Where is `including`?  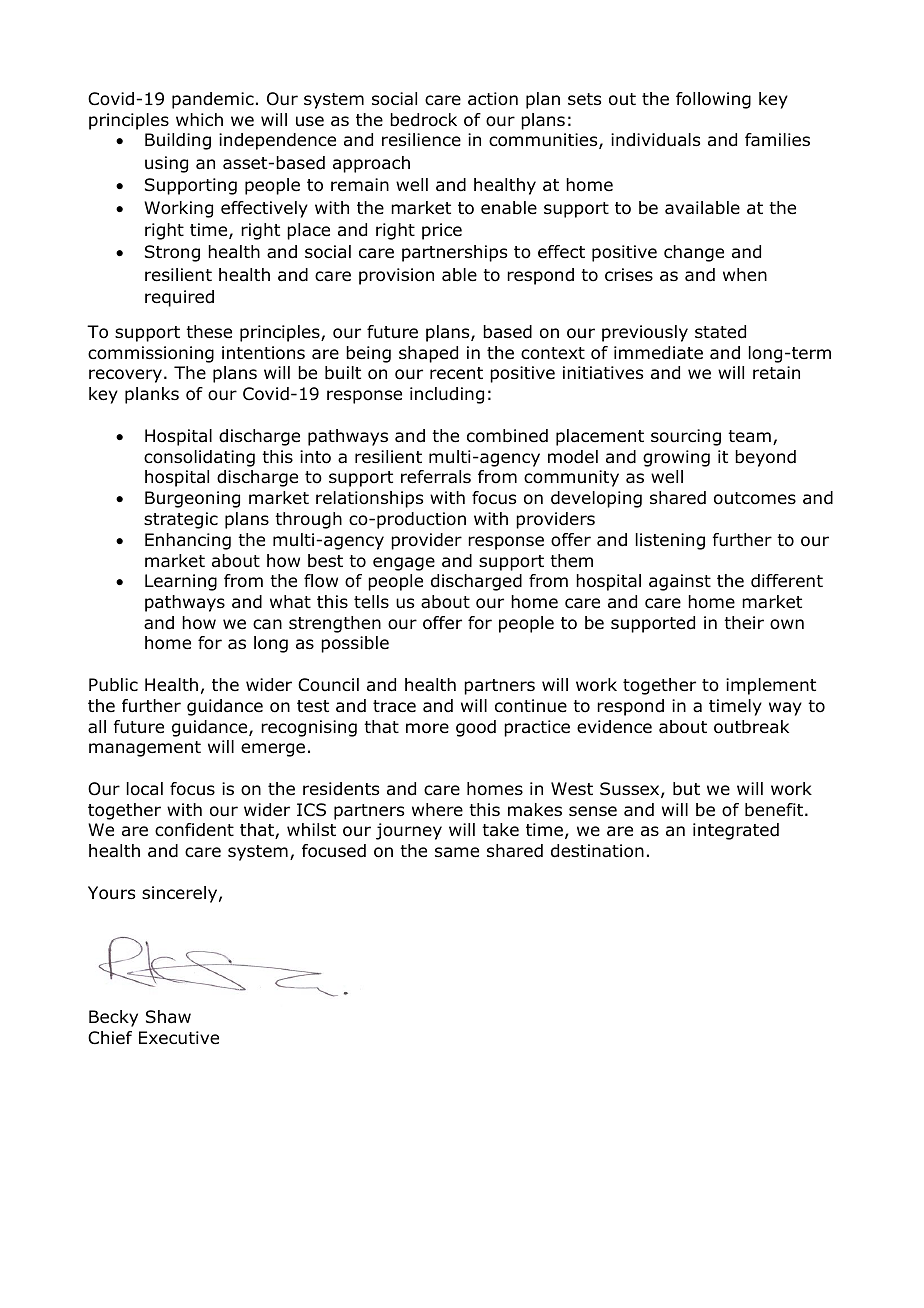
including is located at coordinates (447, 395).
